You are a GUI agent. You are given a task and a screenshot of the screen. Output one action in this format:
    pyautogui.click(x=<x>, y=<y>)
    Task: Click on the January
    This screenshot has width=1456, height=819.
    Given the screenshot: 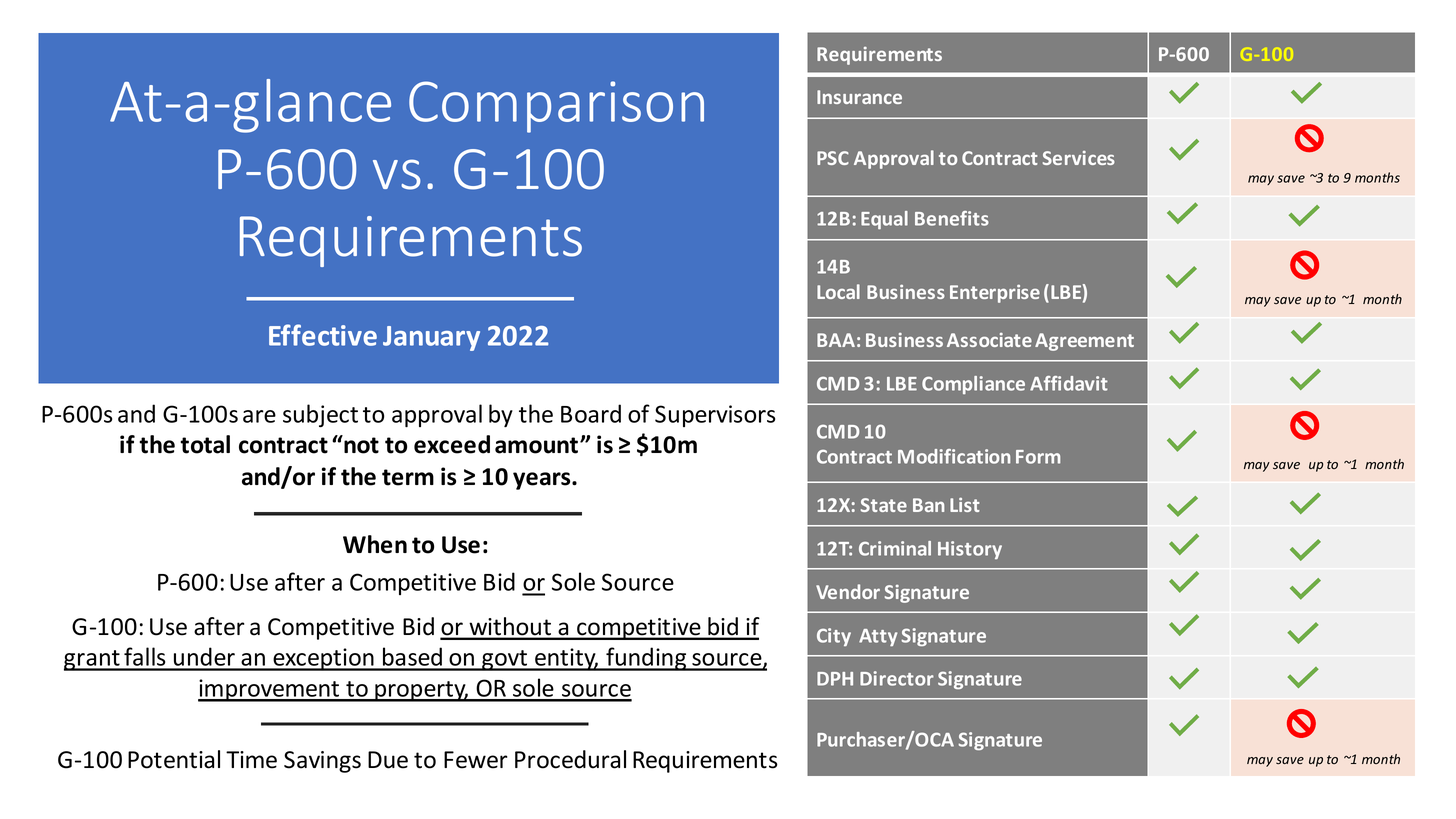 What is the action you would take?
    pyautogui.click(x=431, y=338)
